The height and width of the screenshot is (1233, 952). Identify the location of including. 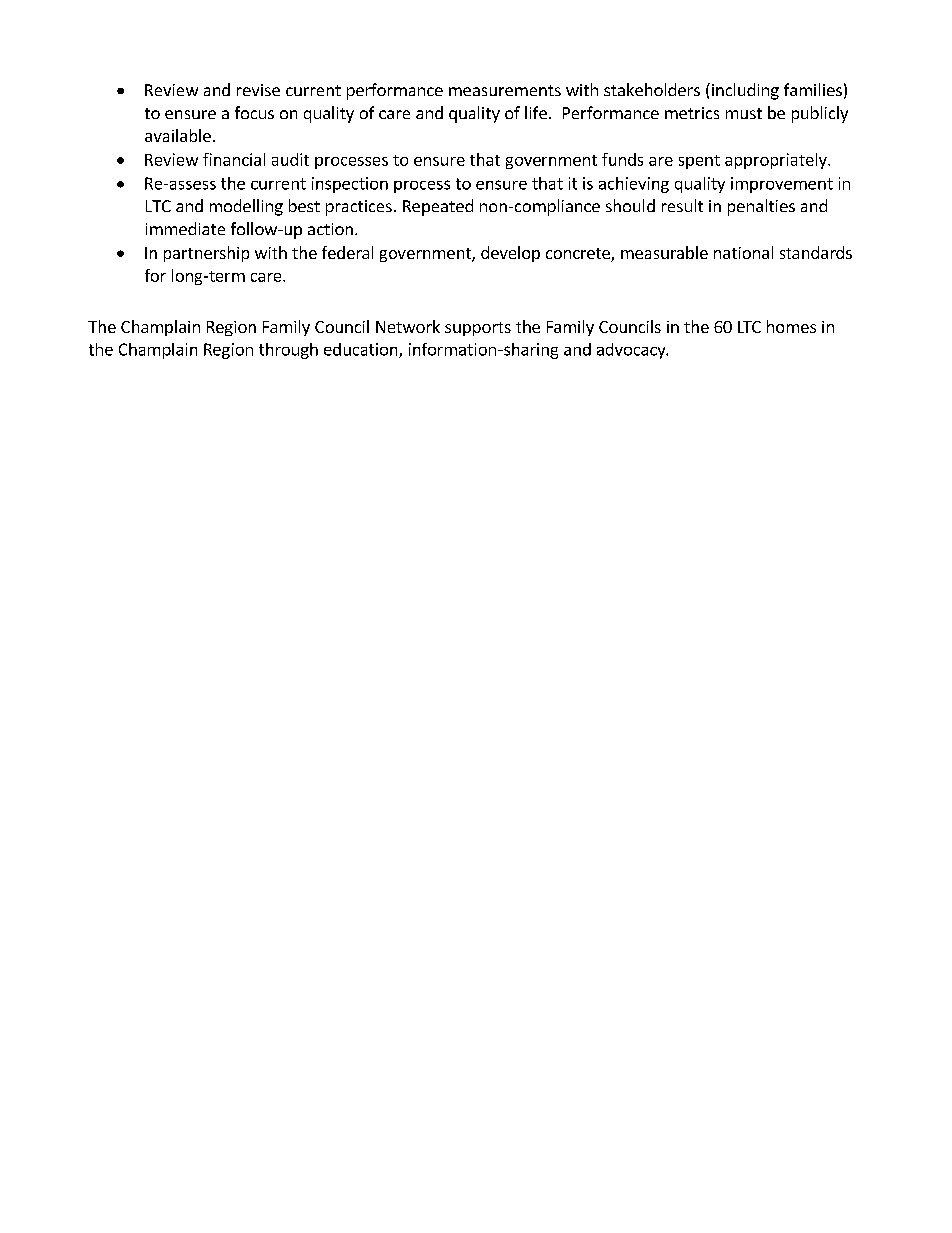
(744, 91).
